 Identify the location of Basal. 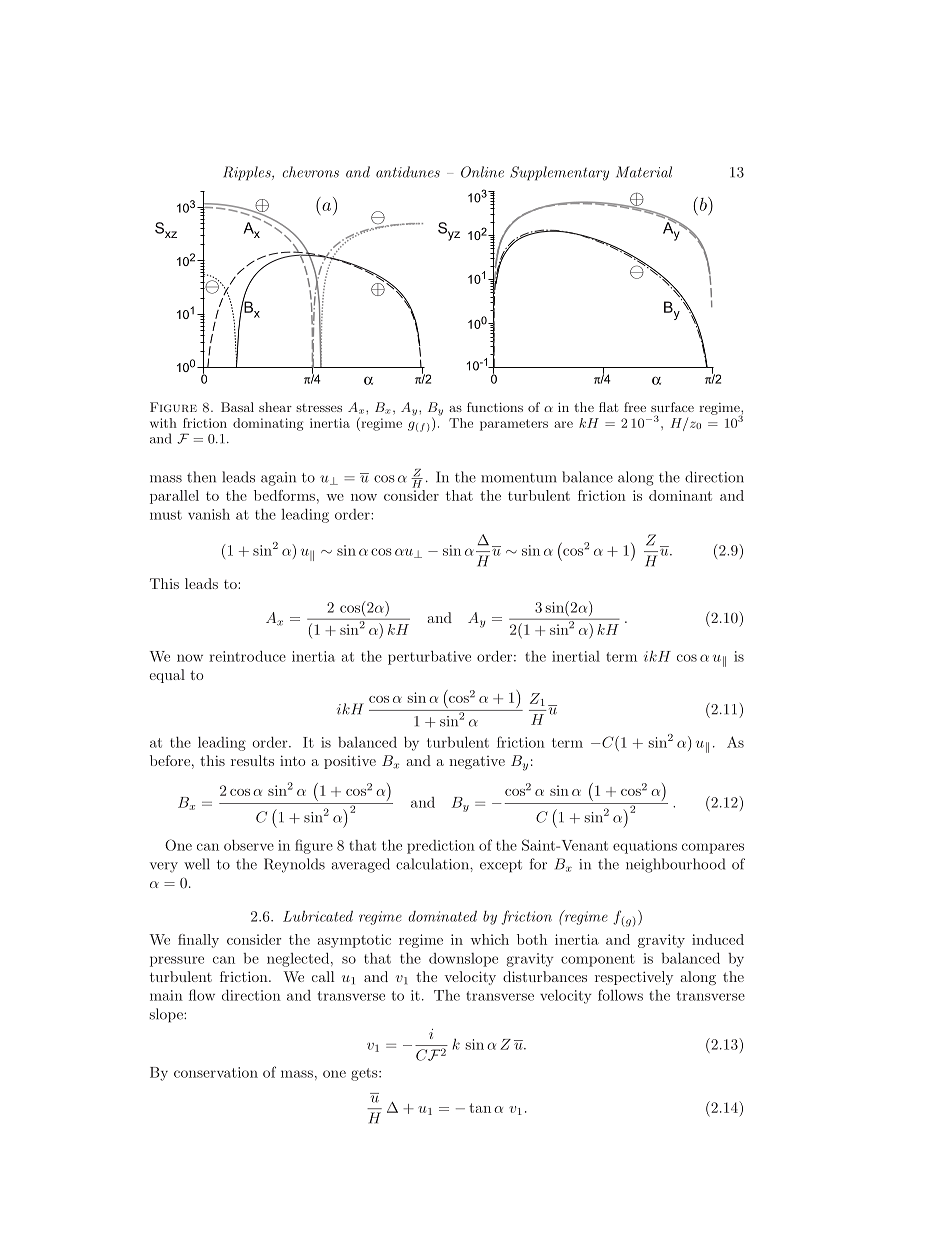
(237, 407).
